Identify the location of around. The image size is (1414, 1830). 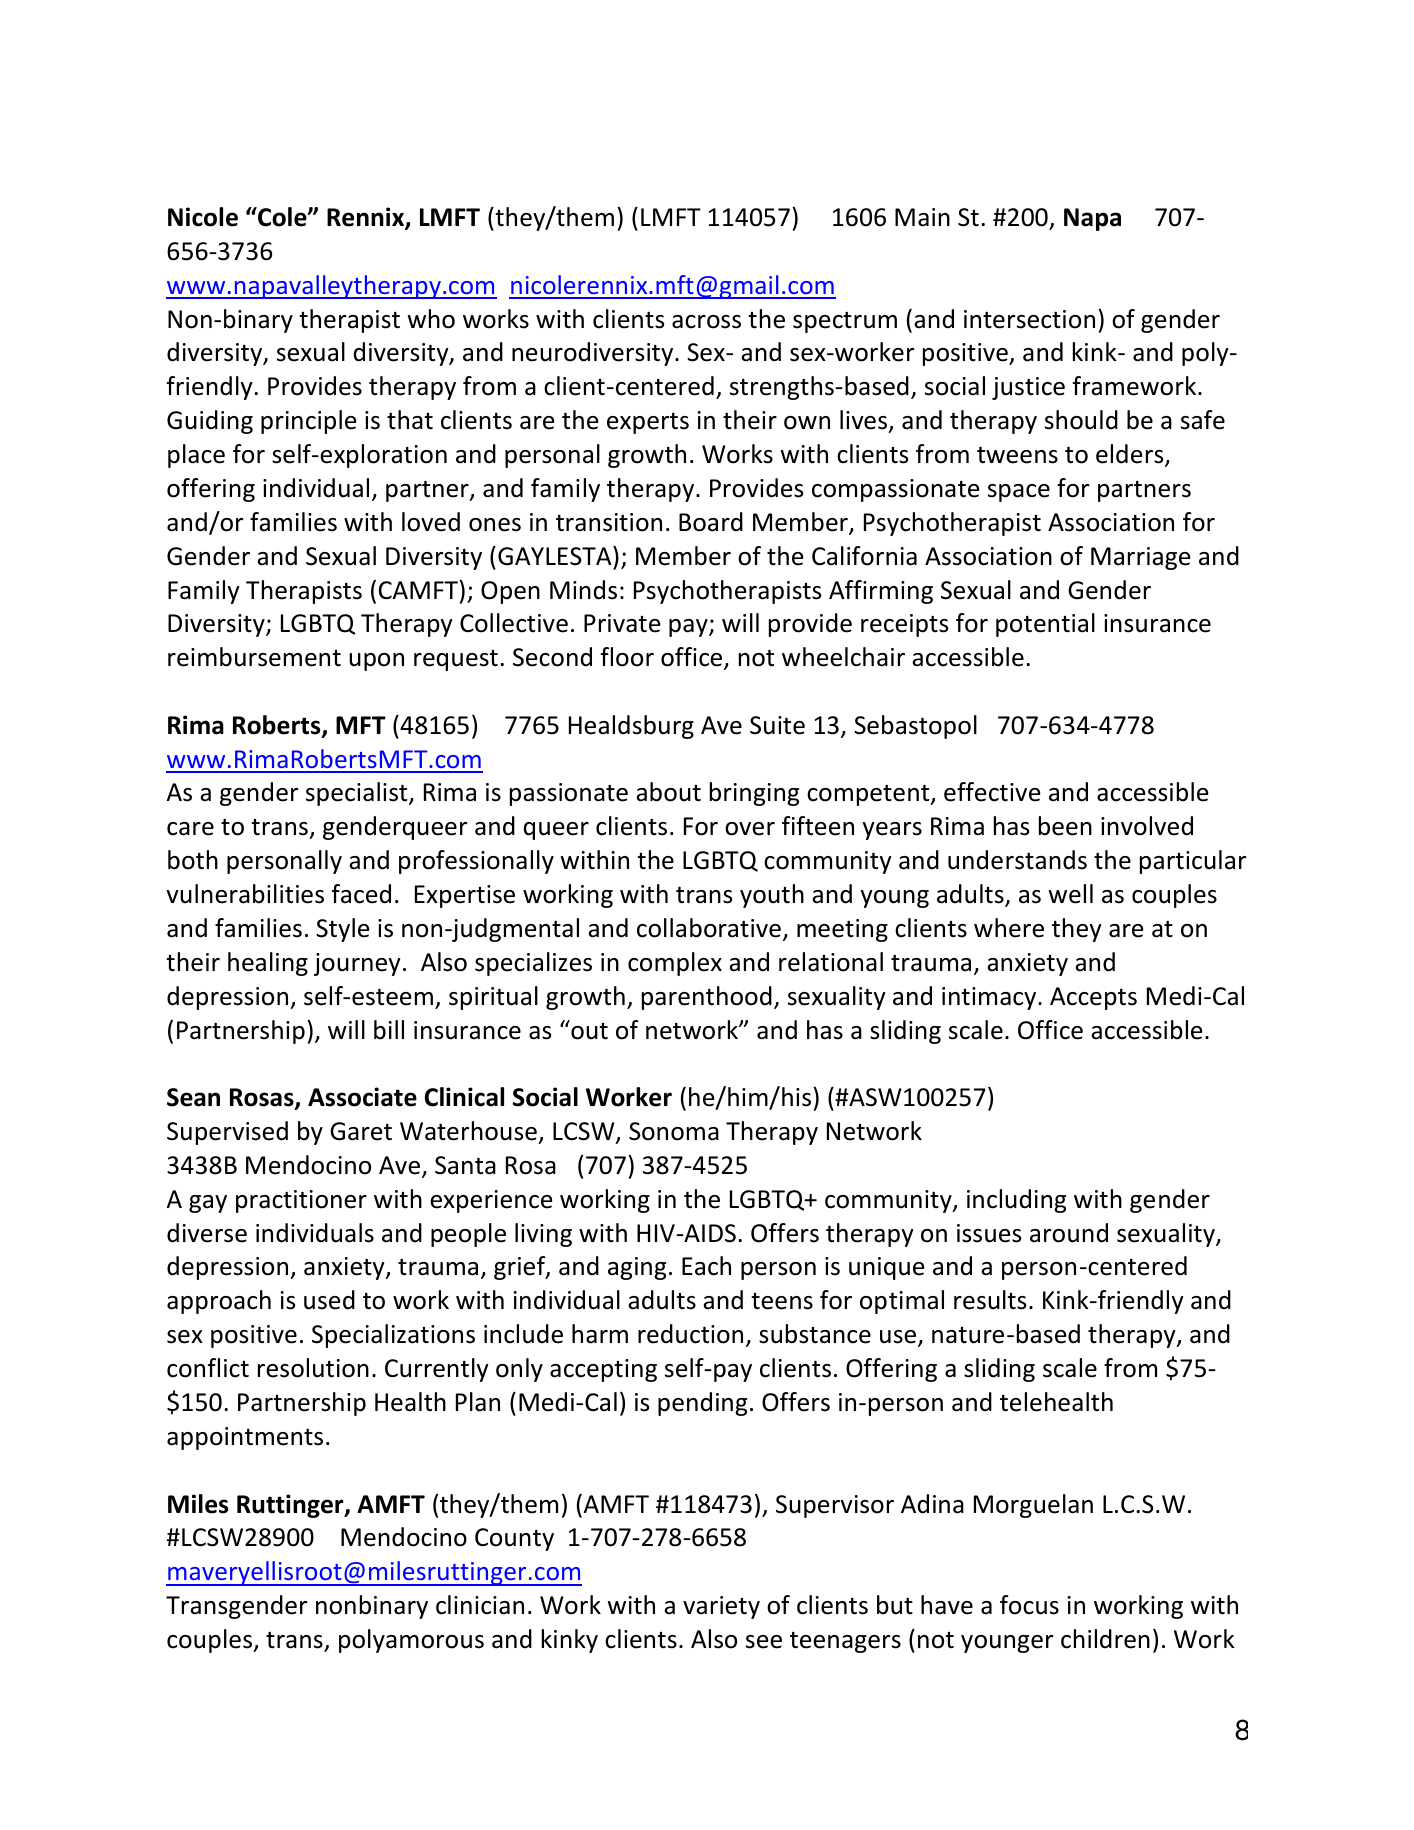
(1069, 1233).
